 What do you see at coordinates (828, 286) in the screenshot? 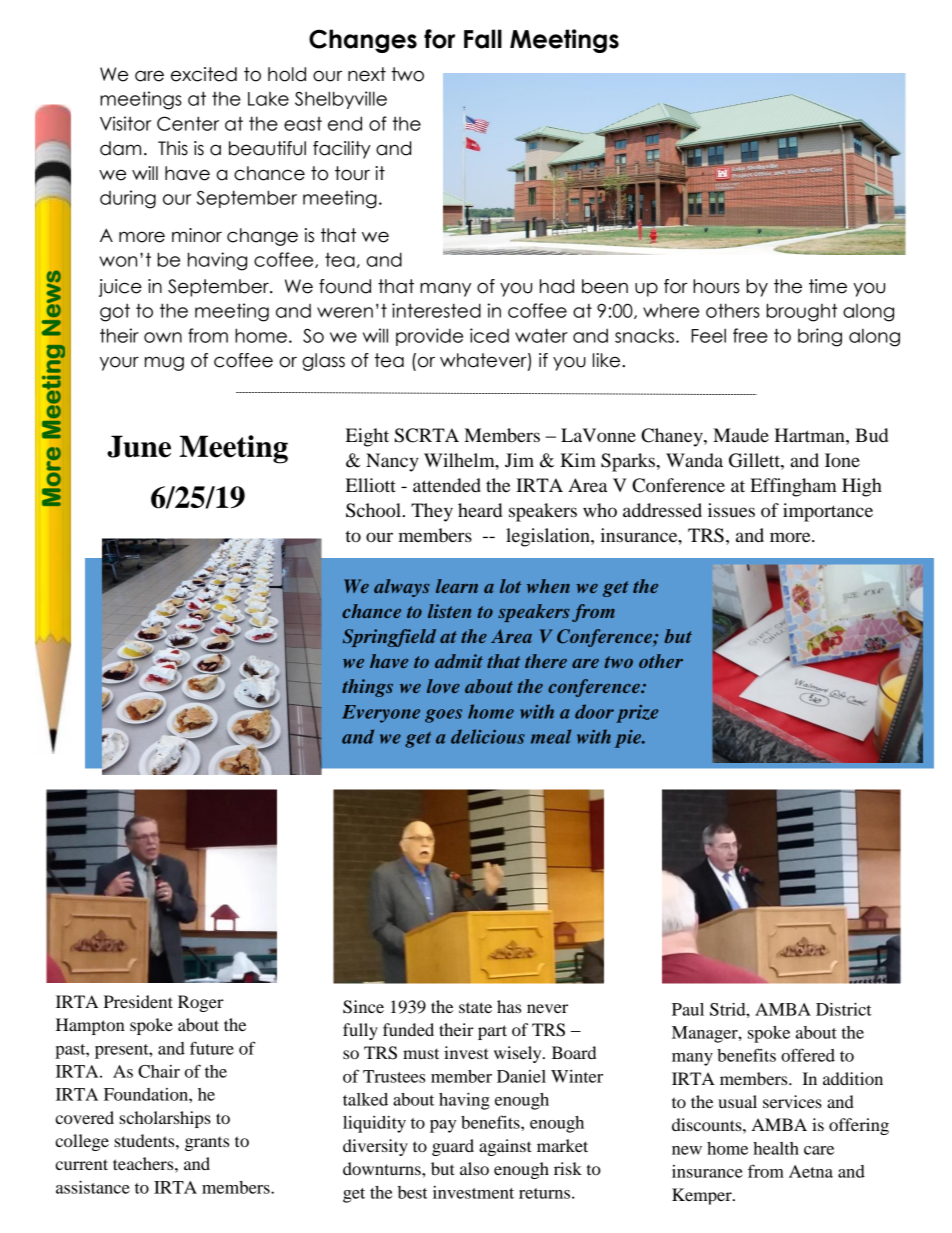
I see `time` at bounding box center [828, 286].
